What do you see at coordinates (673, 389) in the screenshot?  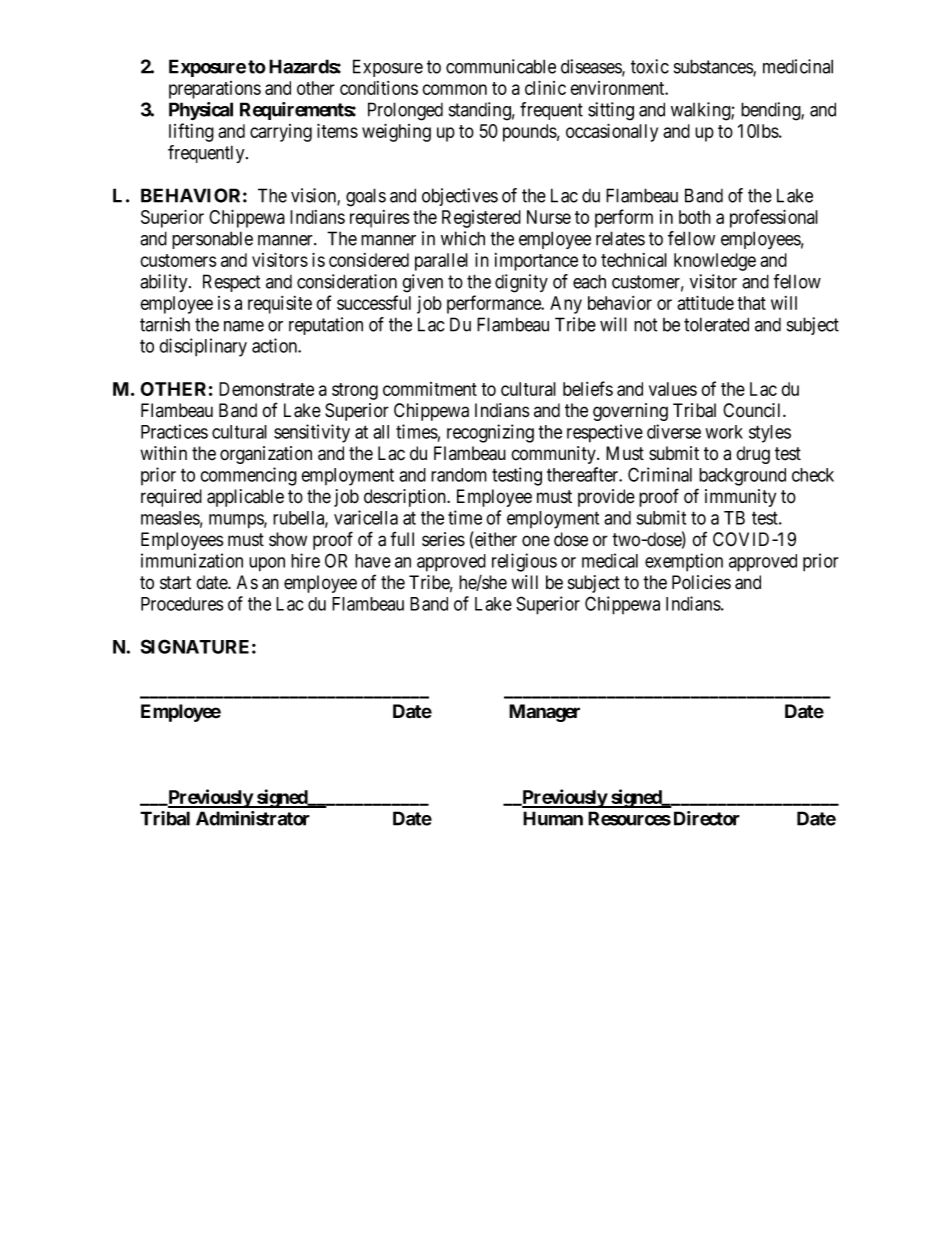 I see `values` at bounding box center [673, 389].
